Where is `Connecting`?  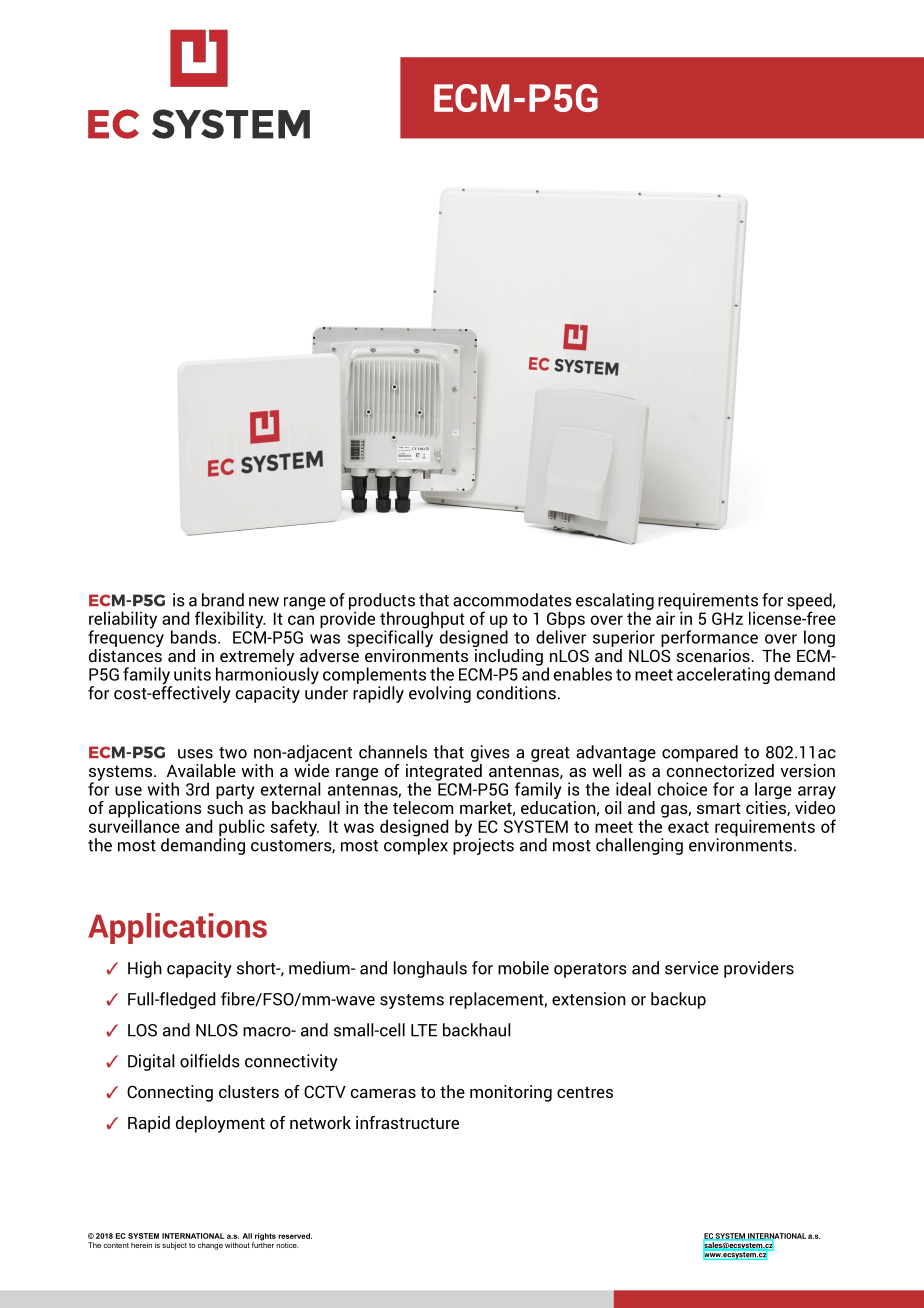
Connecting is located at coordinates (170, 1093).
